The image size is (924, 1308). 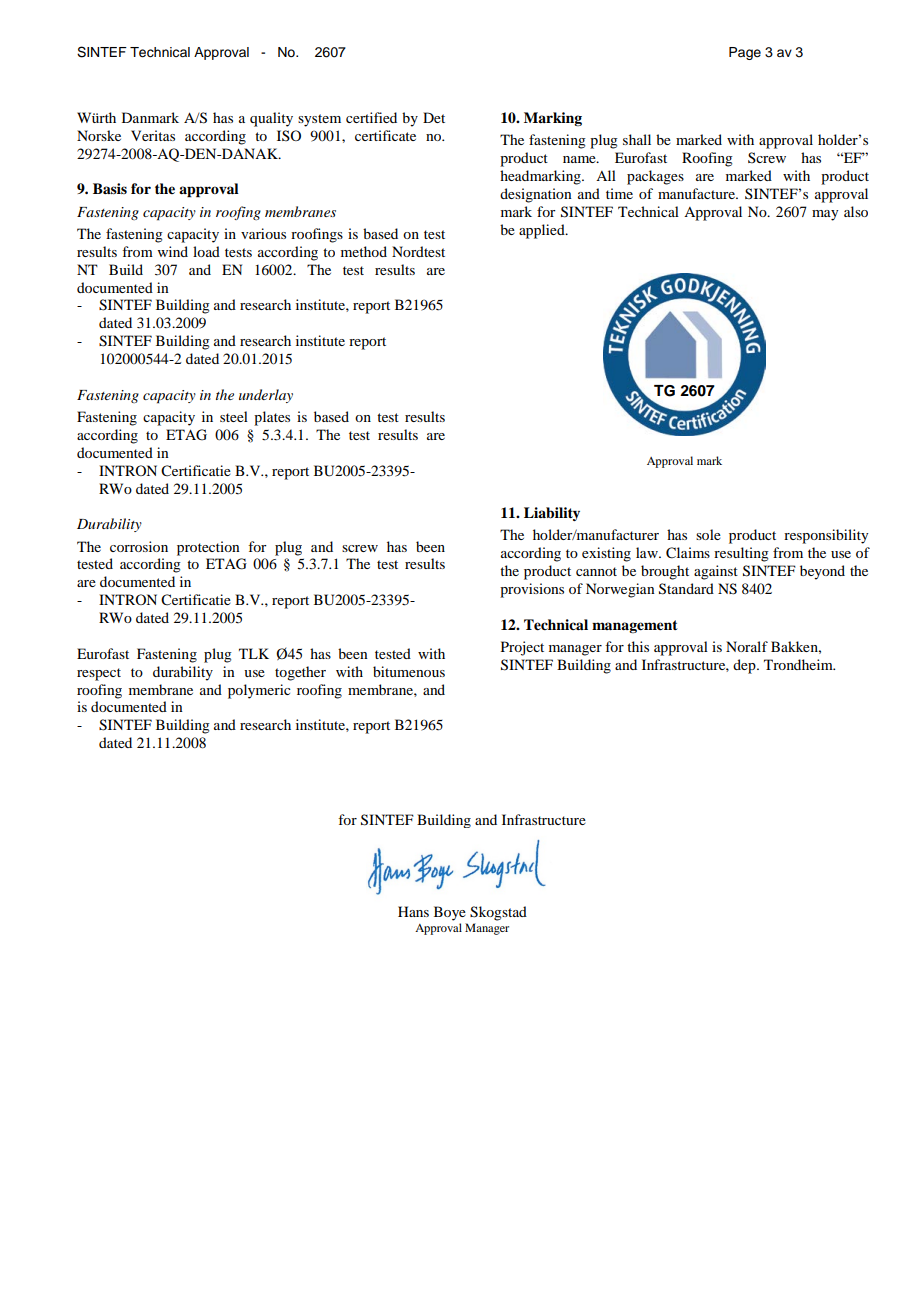 What do you see at coordinates (745, 53) in the image?
I see `Page` at bounding box center [745, 53].
